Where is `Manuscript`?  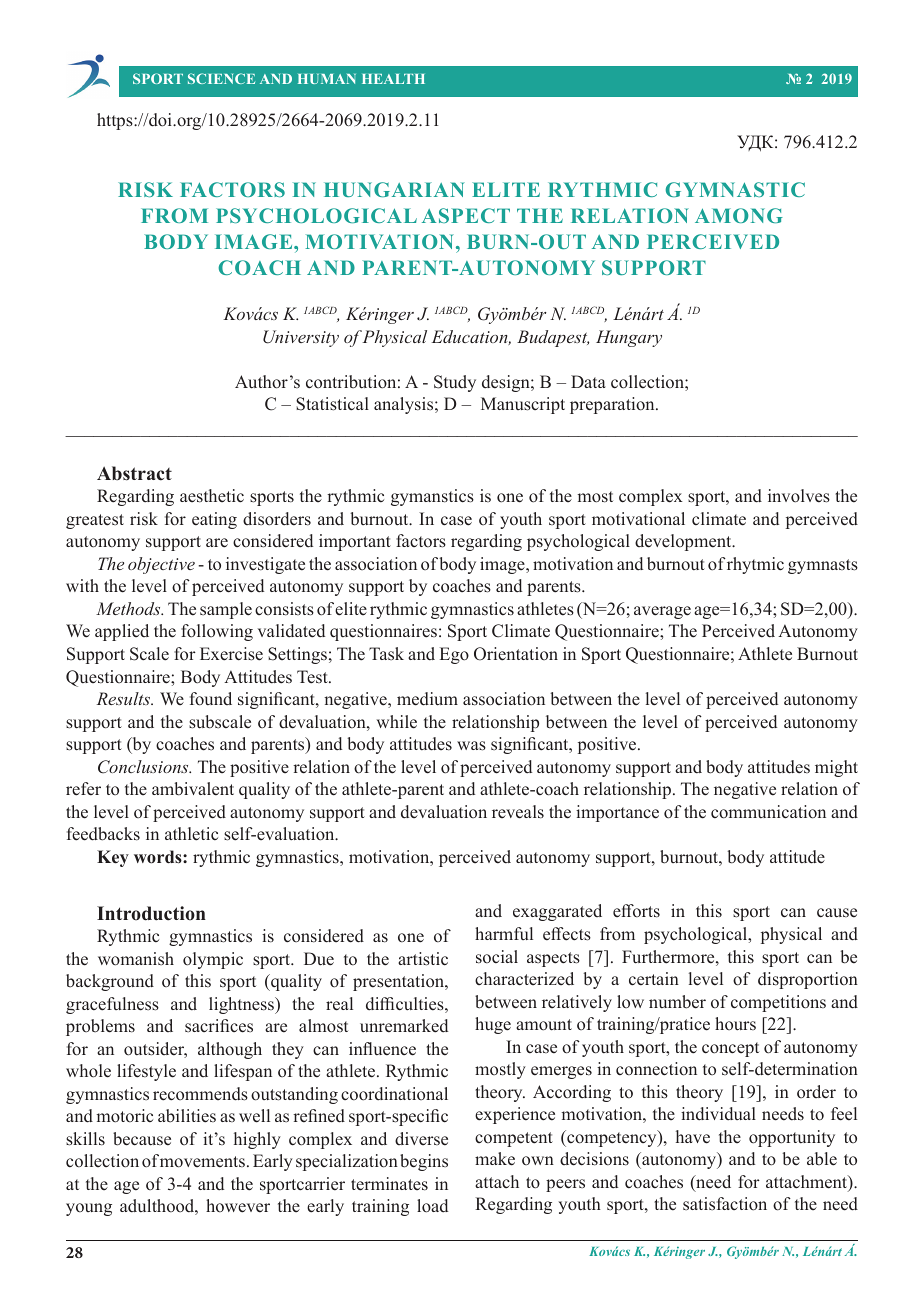
Manuscript is located at coordinates (523, 405).
